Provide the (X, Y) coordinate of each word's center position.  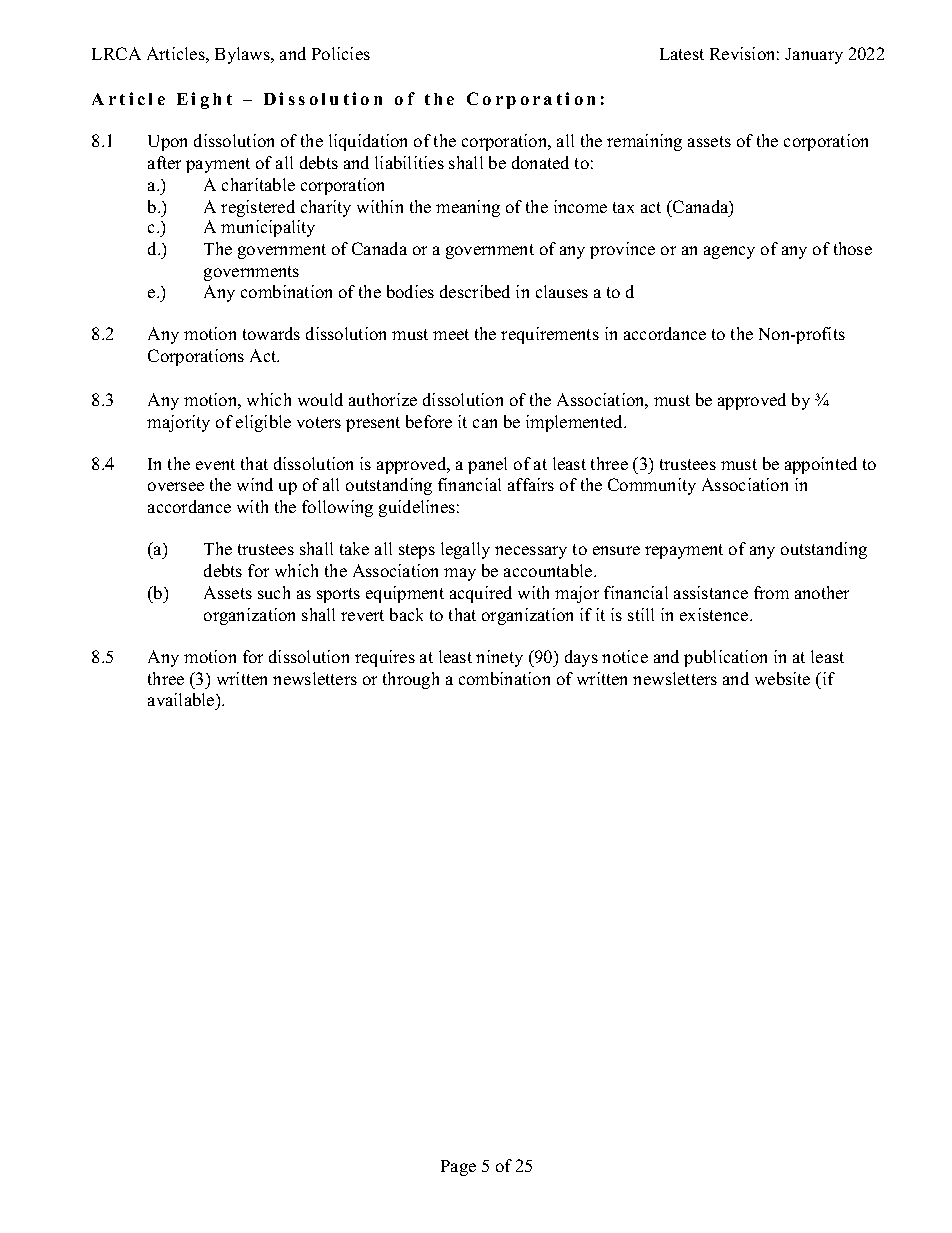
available (182, 701)
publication (725, 658)
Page (458, 1168)
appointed (821, 465)
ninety (499, 658)
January (814, 56)
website (782, 678)
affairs (531, 484)
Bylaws (243, 55)
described (475, 291)
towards (271, 333)
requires (385, 658)
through (411, 680)
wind (255, 484)
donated (540, 162)
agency (729, 252)
